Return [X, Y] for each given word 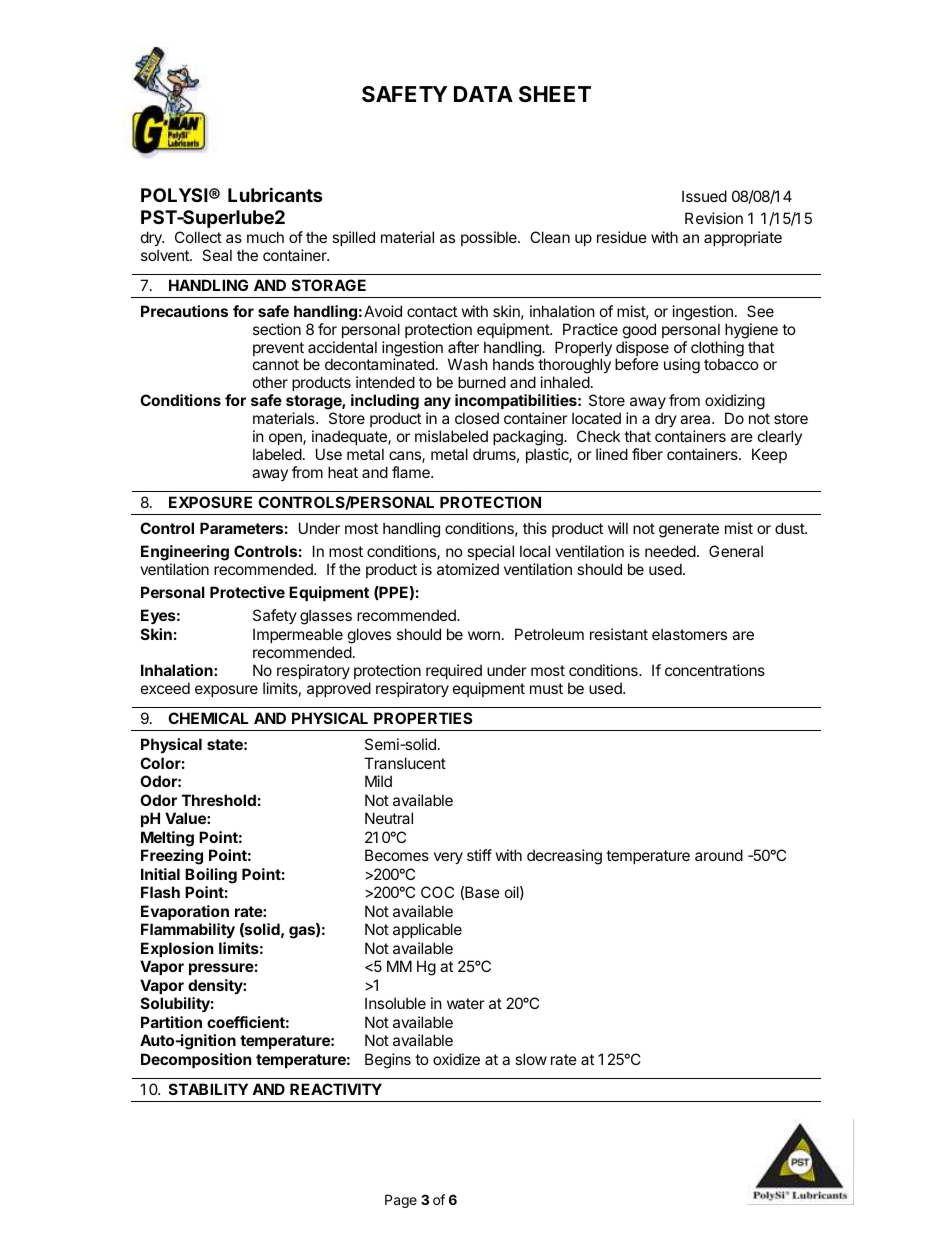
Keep [769, 455]
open [286, 439]
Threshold [219, 800]
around [719, 855]
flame [412, 472]
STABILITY [208, 1089]
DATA [483, 94]
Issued [704, 196]
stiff [479, 855]
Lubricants [275, 194]
